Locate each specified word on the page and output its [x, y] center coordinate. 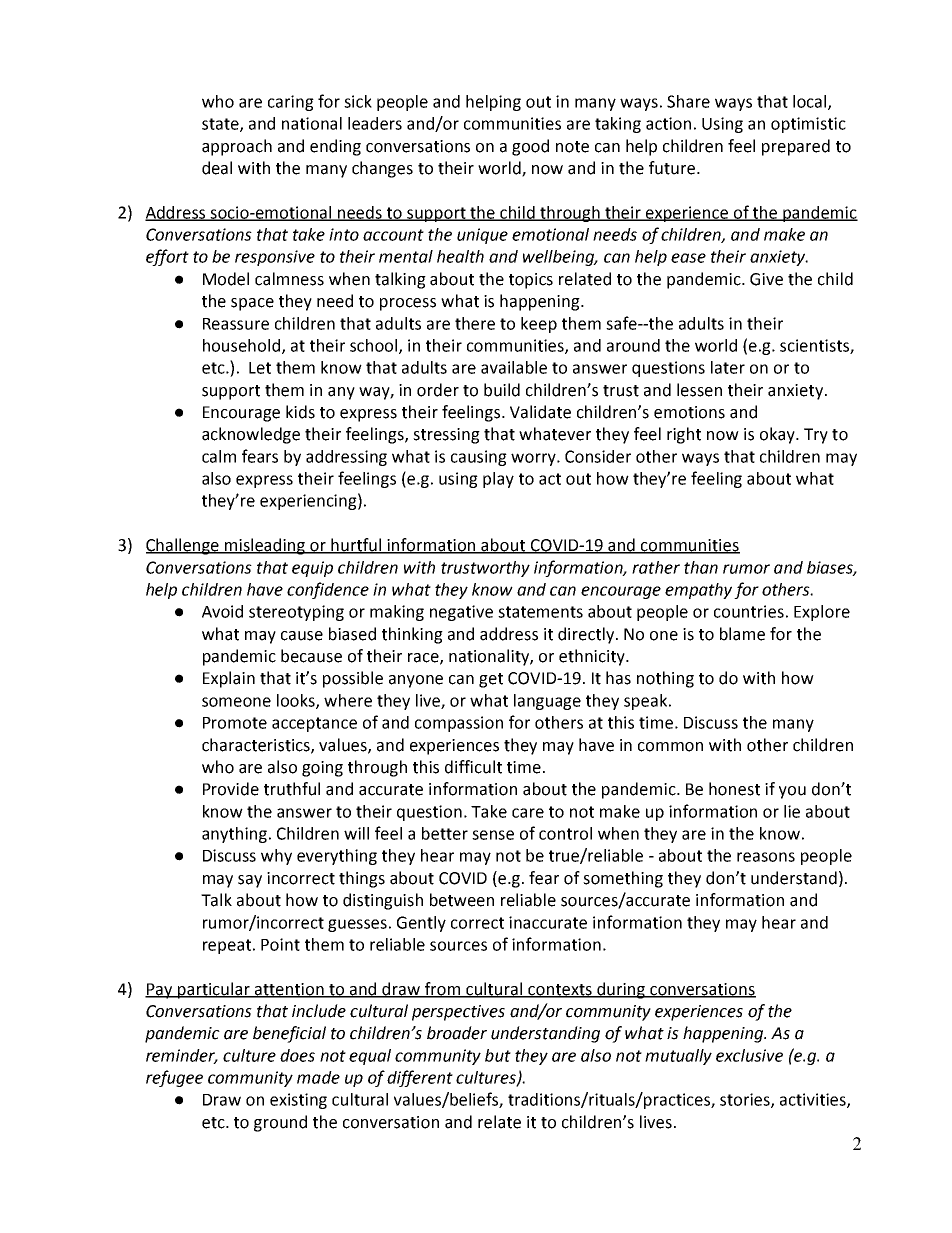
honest [734, 789]
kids [300, 412]
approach [237, 147]
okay [778, 435]
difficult [473, 767]
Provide [231, 789]
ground [280, 1123]
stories [746, 1100]
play [498, 480]
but [498, 1055]
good [530, 147]
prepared [796, 147]
